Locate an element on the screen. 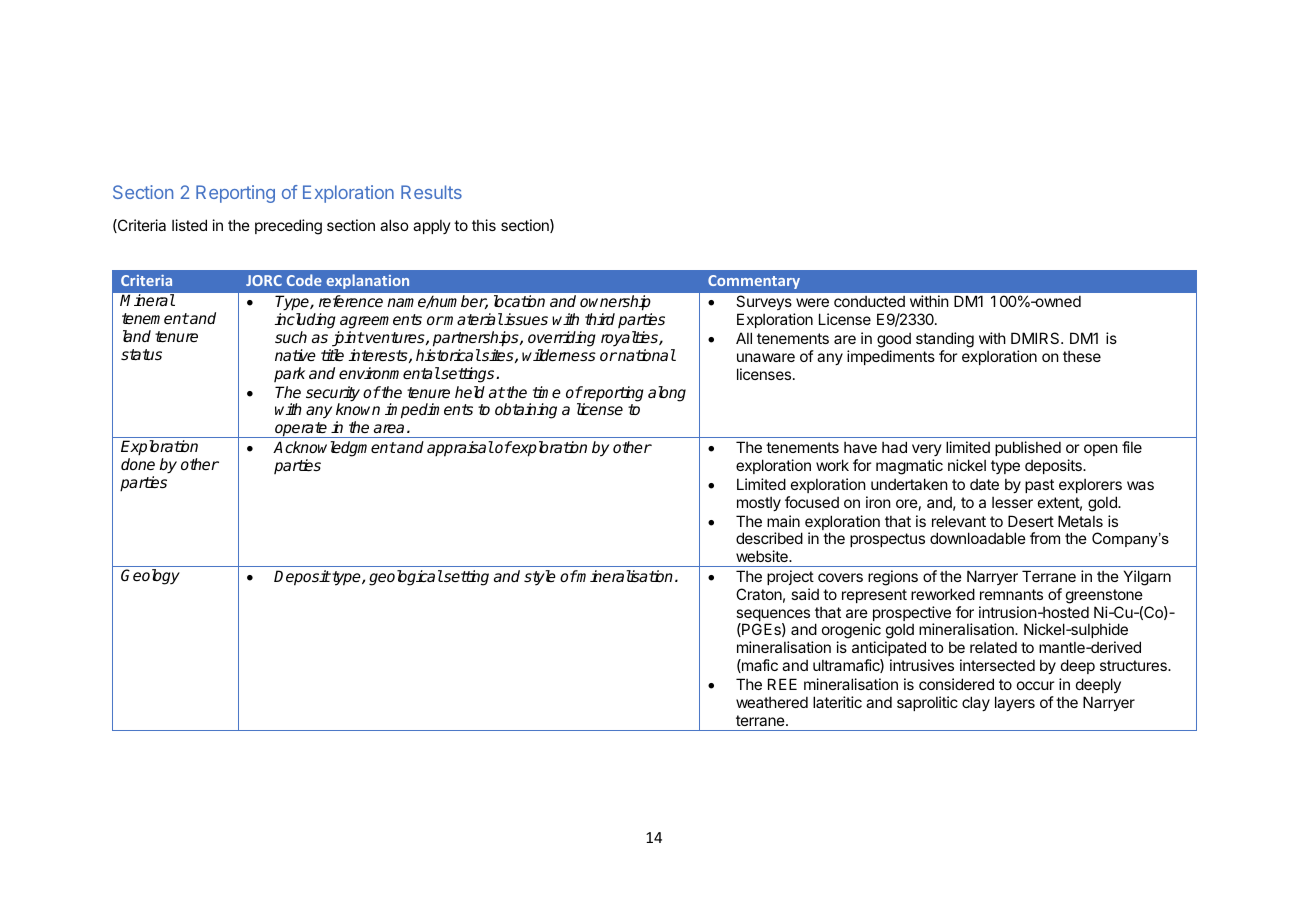 The width and height of the screenshot is (1308, 924). occur is located at coordinates (1035, 685).
